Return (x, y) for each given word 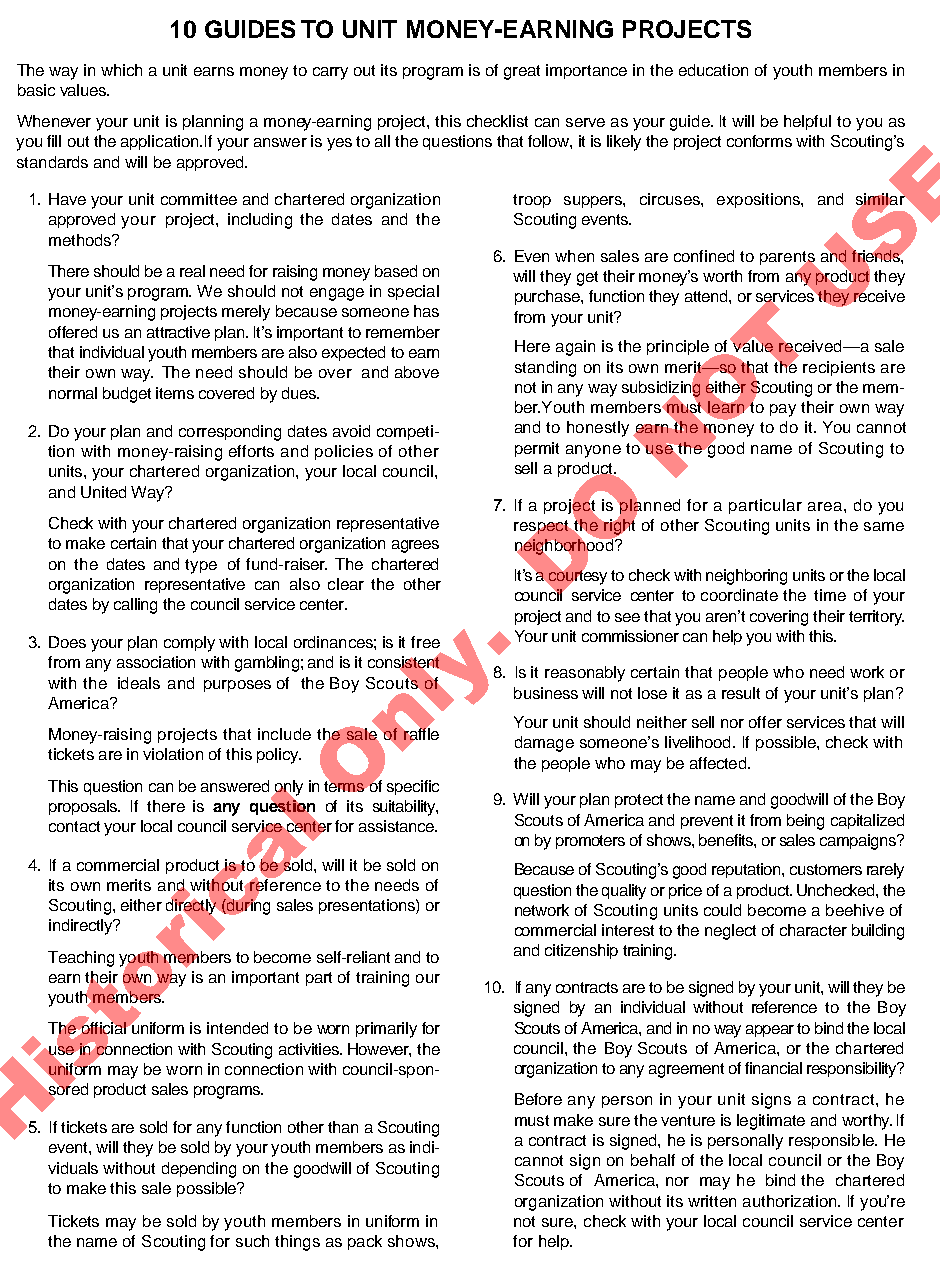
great (522, 72)
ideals (139, 683)
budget (127, 395)
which (121, 70)
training (382, 979)
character (813, 930)
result (741, 693)
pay (783, 410)
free (425, 642)
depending (199, 1170)
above (417, 372)
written (712, 1201)
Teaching (81, 959)
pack (365, 1242)
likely (624, 143)
